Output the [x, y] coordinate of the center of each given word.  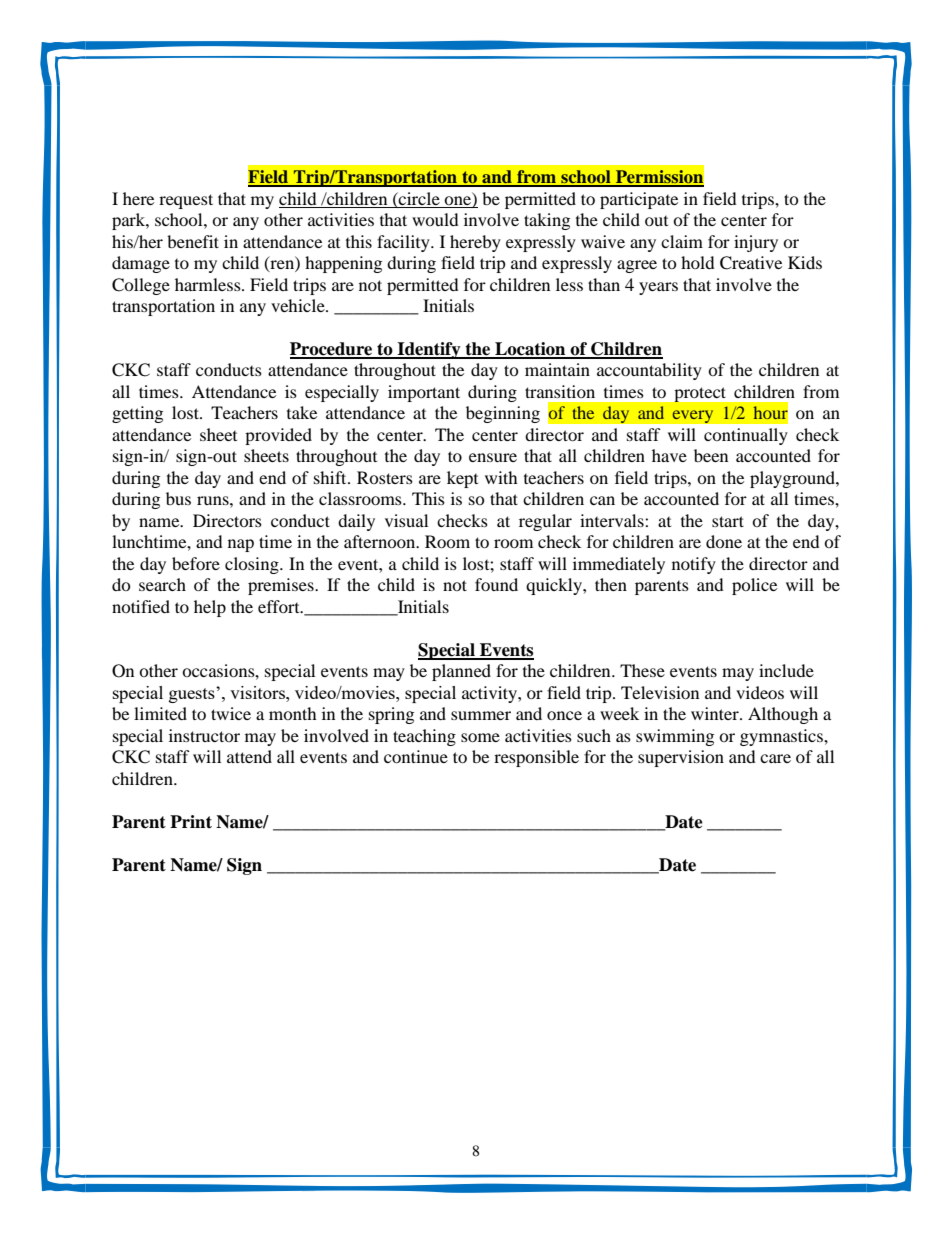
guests [193, 695]
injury [756, 243]
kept [462, 479]
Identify [429, 350]
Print [191, 821]
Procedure [332, 350]
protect [700, 395]
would [435, 219]
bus [178, 498]
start [728, 521]
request [186, 201]
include [786, 670]
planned [461, 672]
